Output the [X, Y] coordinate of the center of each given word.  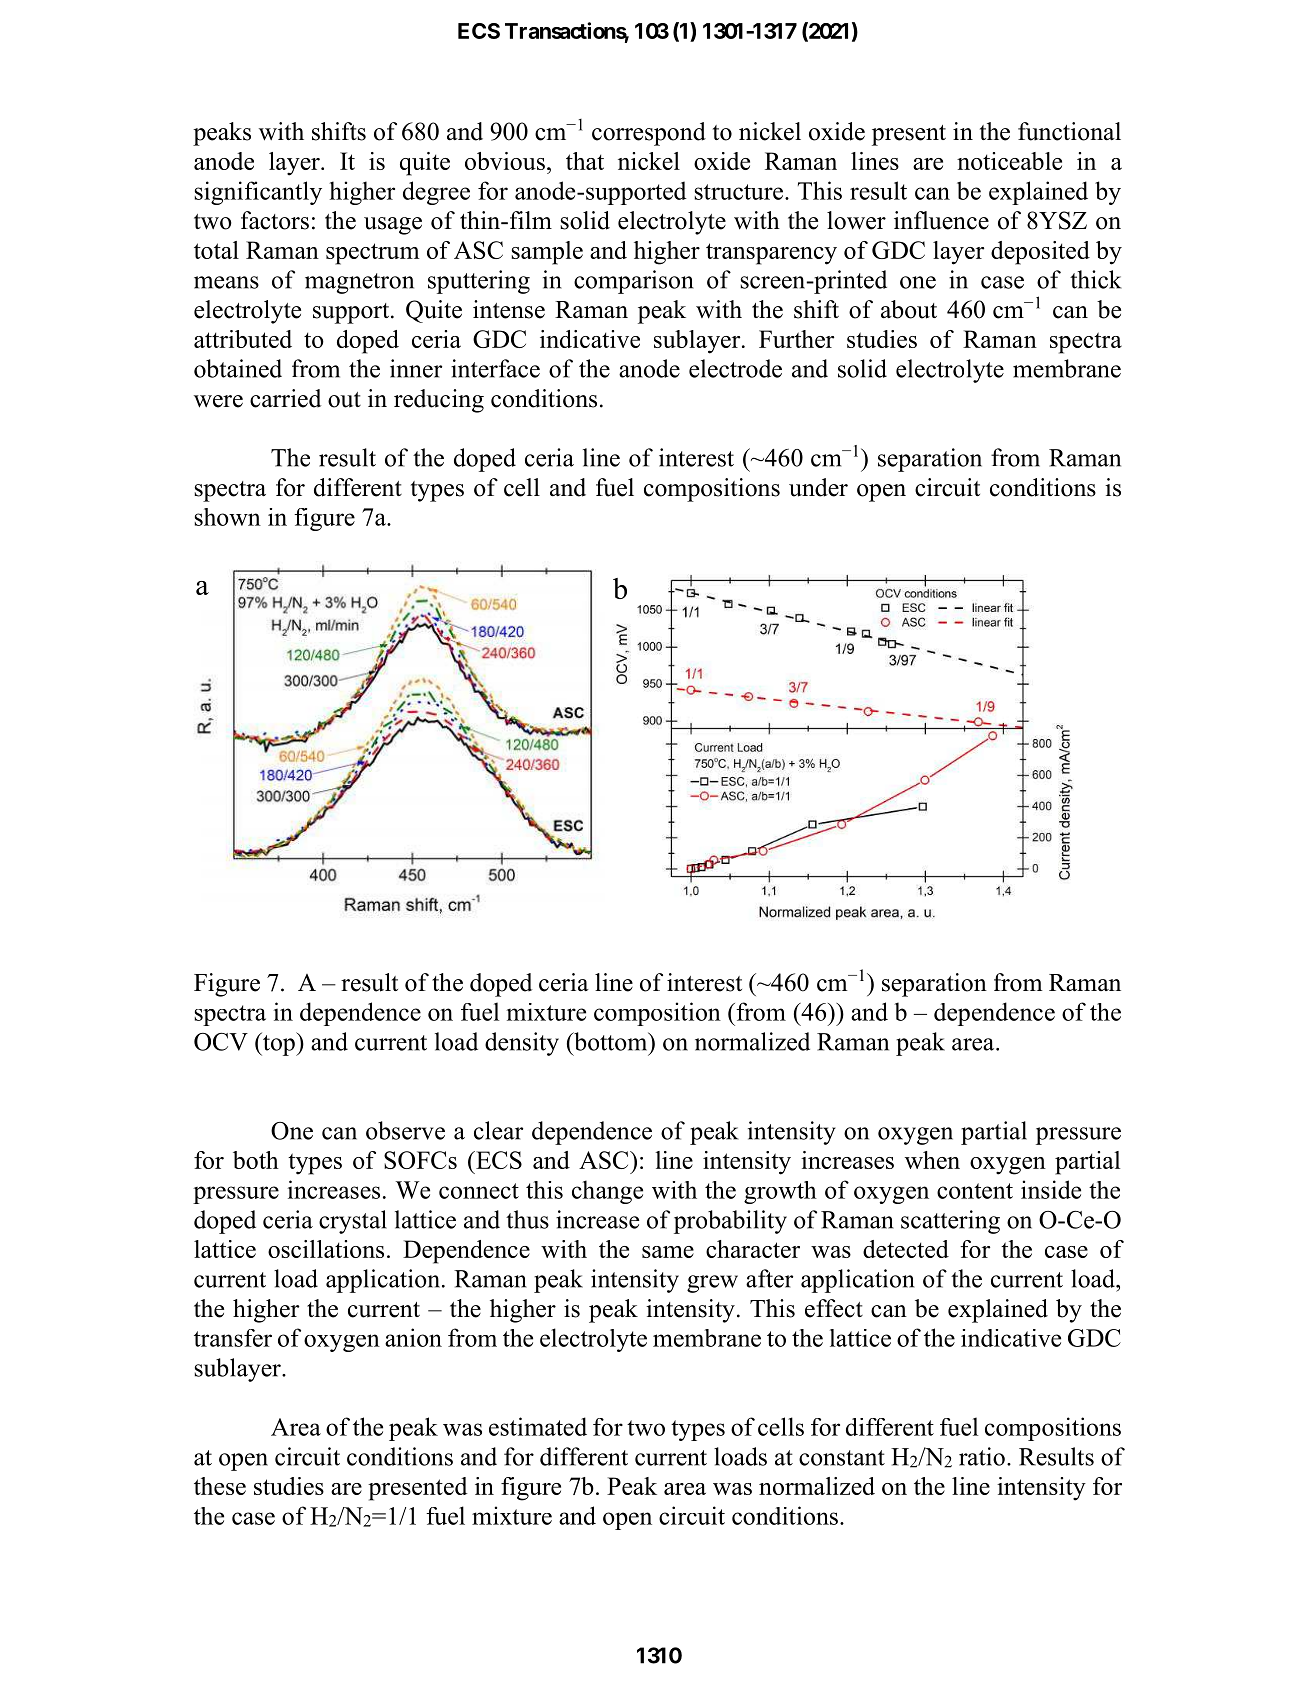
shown [228, 517]
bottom [611, 1041]
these [220, 1486]
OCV [221, 1042]
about [909, 309]
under [818, 487]
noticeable [1009, 161]
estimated [538, 1426]
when [932, 1160]
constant [842, 1458]
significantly [258, 193]
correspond [649, 134]
